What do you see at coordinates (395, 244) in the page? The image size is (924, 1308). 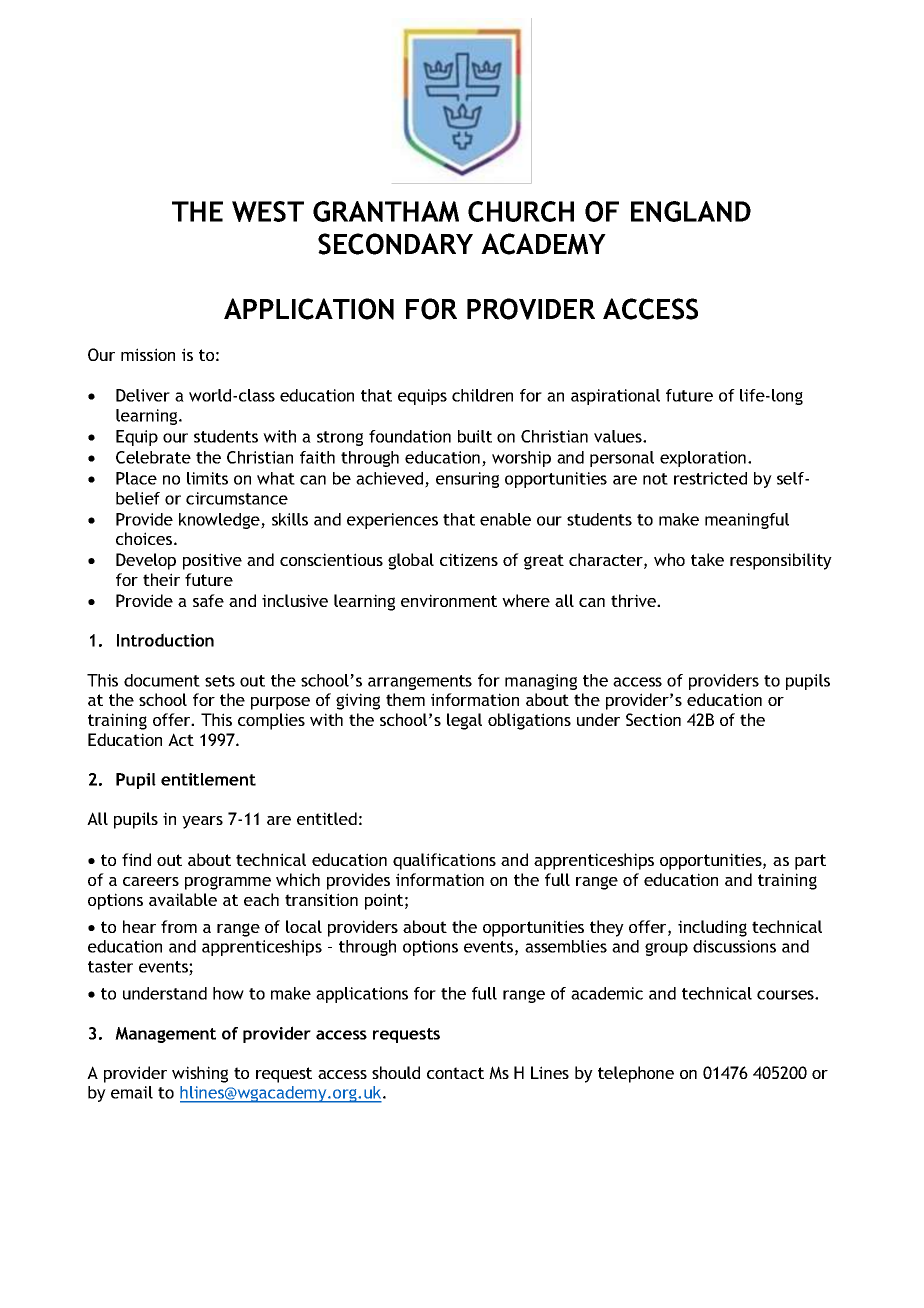 I see `SECONDARY` at bounding box center [395, 244].
